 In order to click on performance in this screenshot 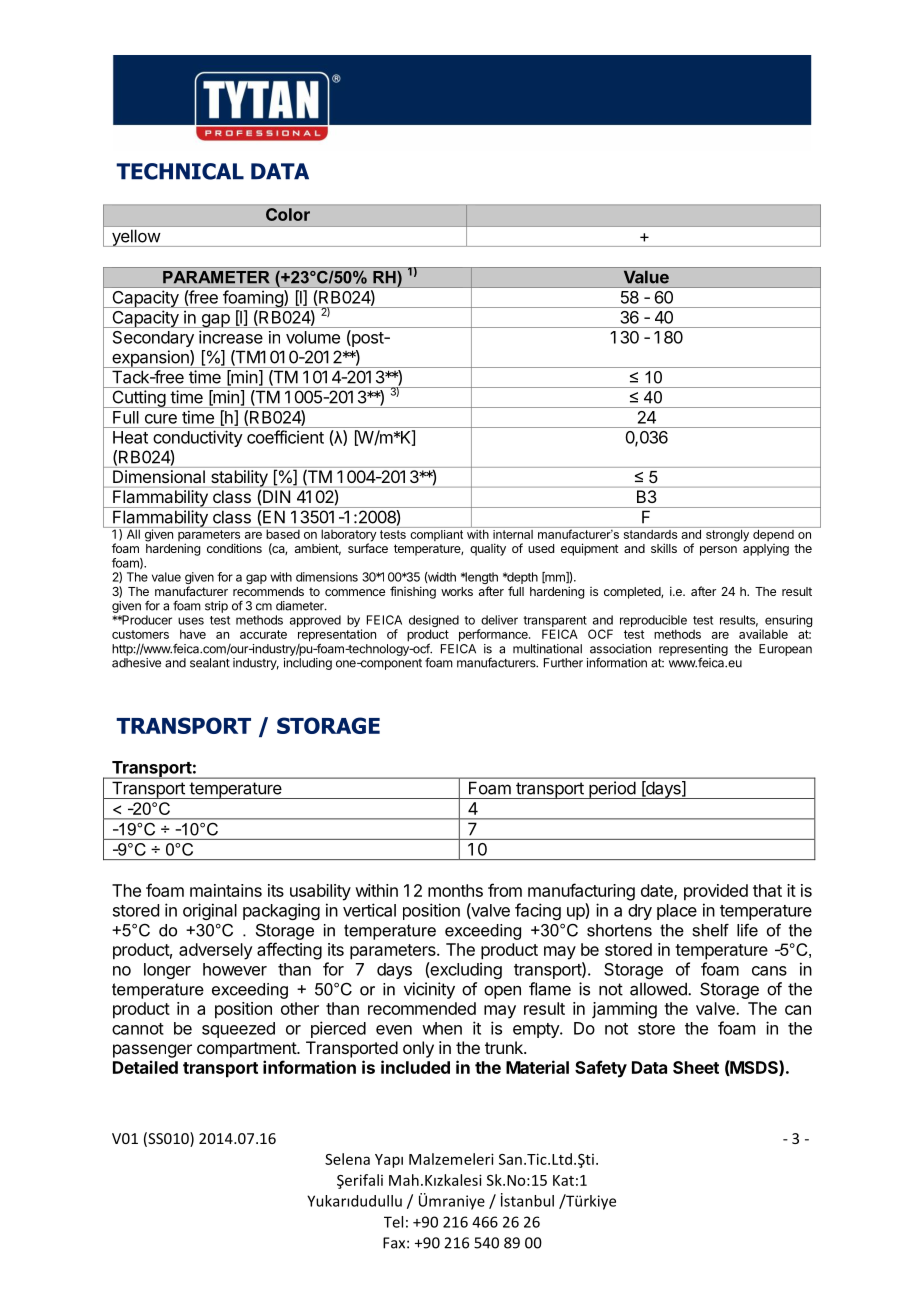, I will do `click(494, 635)`.
